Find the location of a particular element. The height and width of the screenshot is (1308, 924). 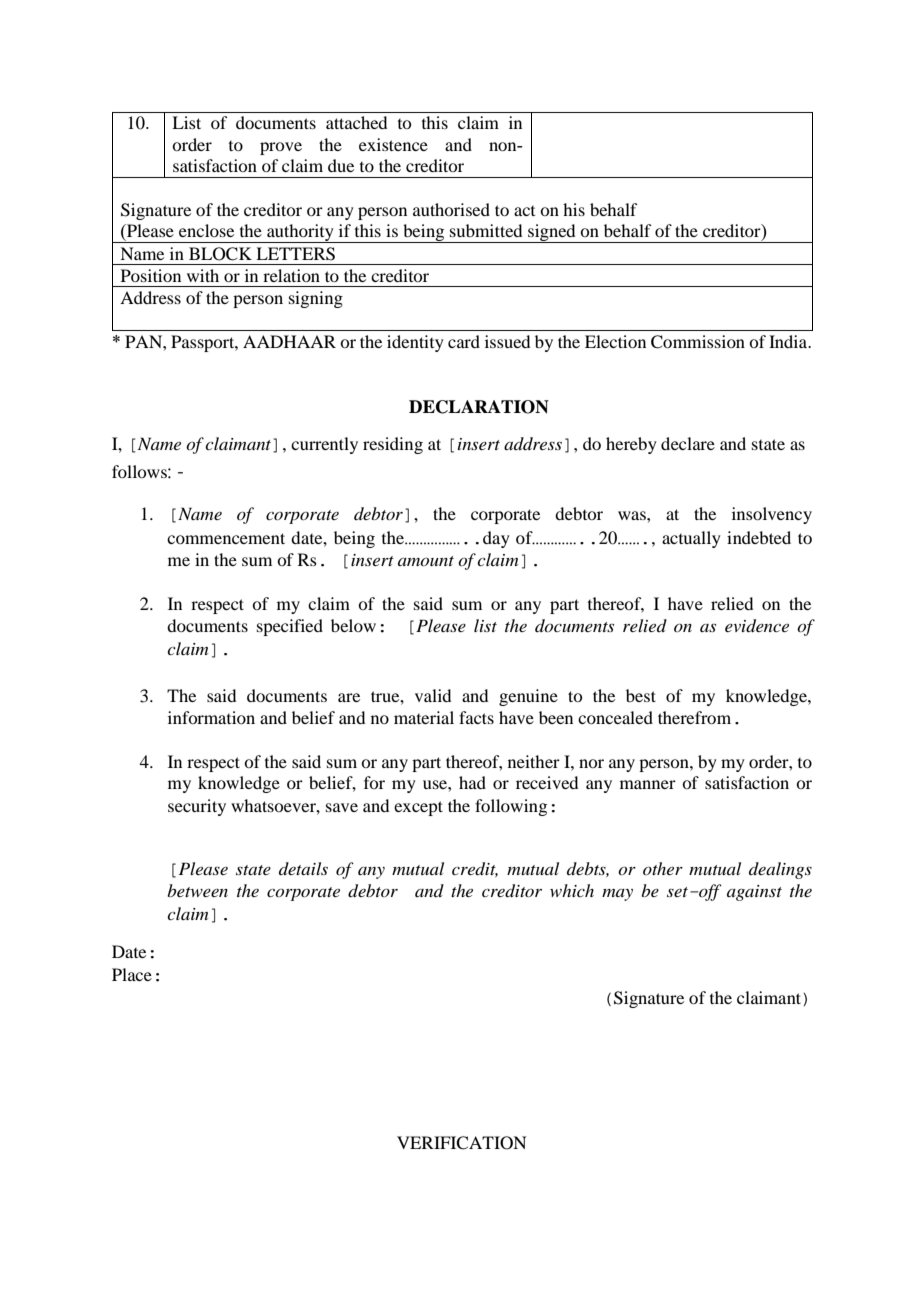

commencement is located at coordinates (226, 538).
